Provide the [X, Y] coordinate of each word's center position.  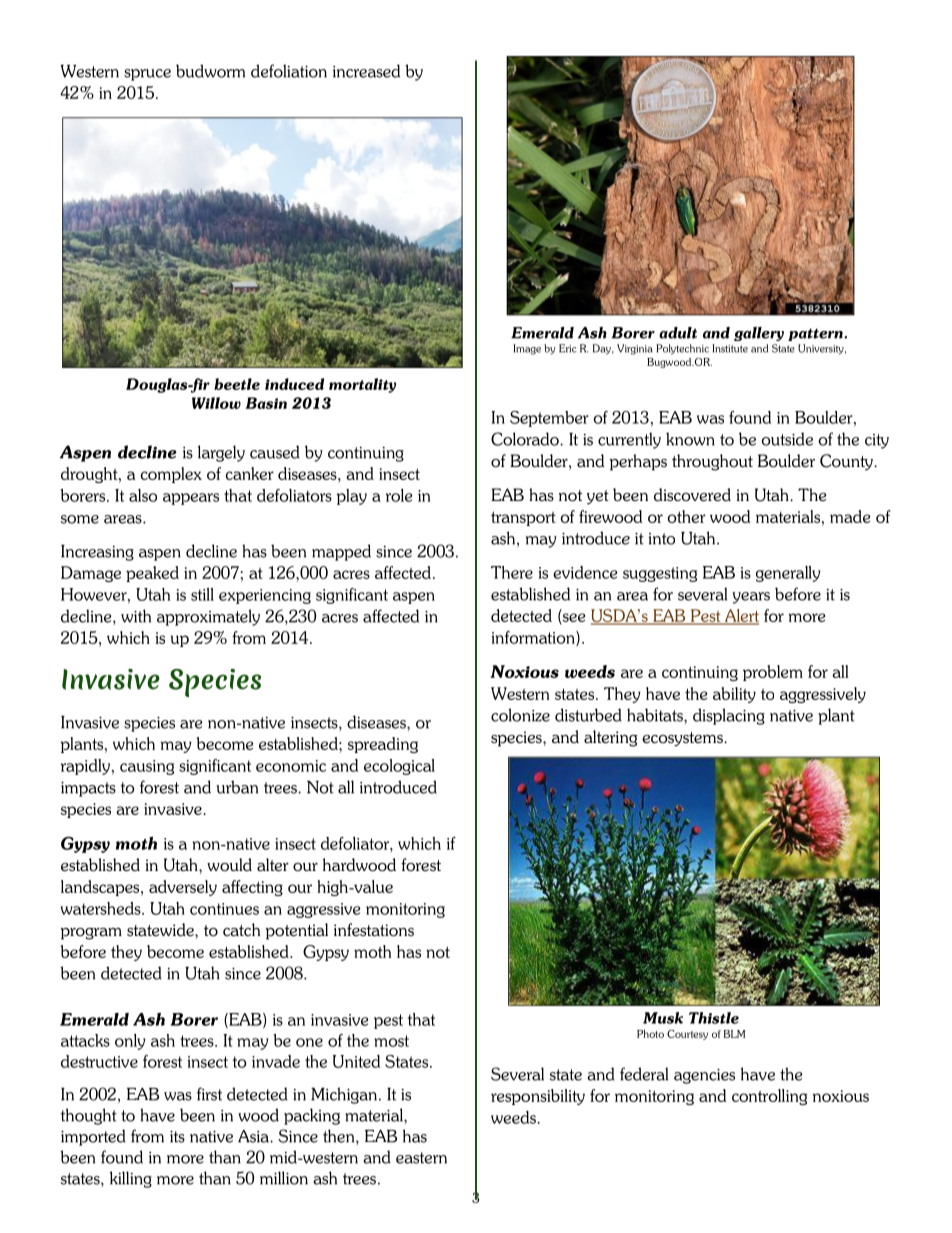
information [534, 638]
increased [366, 71]
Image [527, 349]
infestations [374, 930]
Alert [740, 617]
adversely [183, 888]
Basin [266, 403]
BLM [734, 1034]
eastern [421, 1158]
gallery [759, 334]
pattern [816, 334]
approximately [208, 617]
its [177, 1137]
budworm [210, 71]
